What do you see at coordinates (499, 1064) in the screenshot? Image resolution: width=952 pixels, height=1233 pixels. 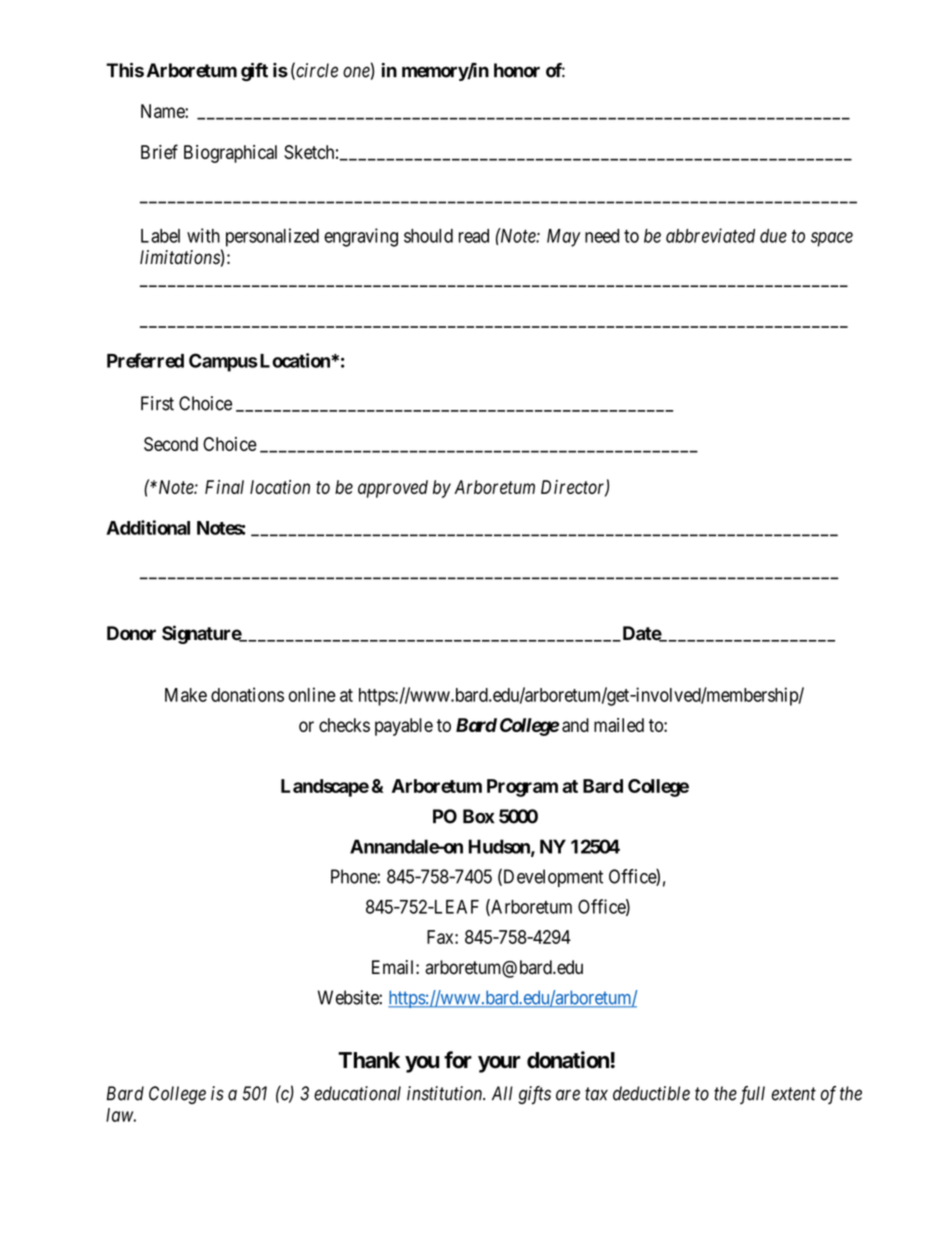 I see `your` at bounding box center [499, 1064].
